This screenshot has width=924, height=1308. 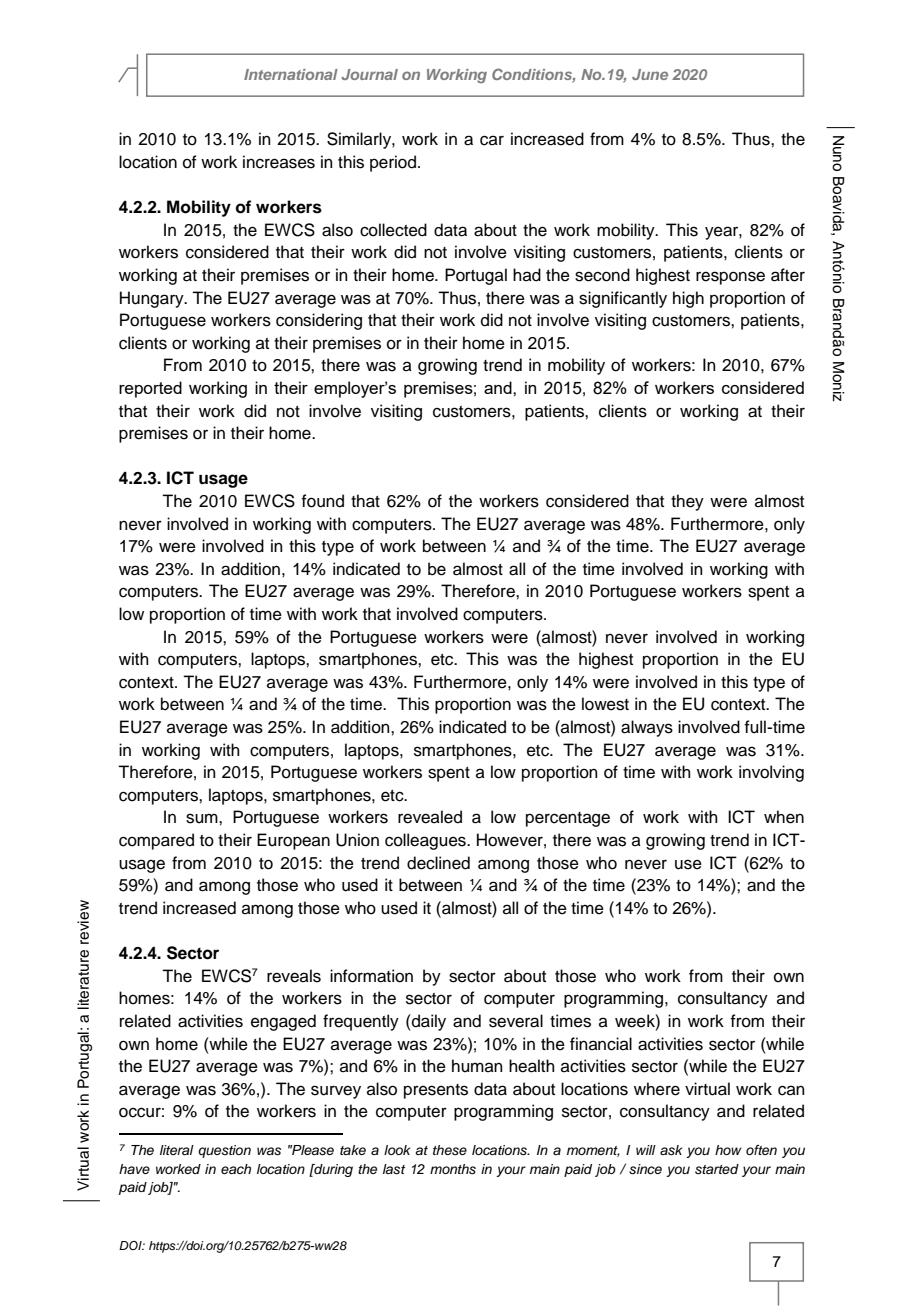 I want to click on when, so click(x=784, y=817).
